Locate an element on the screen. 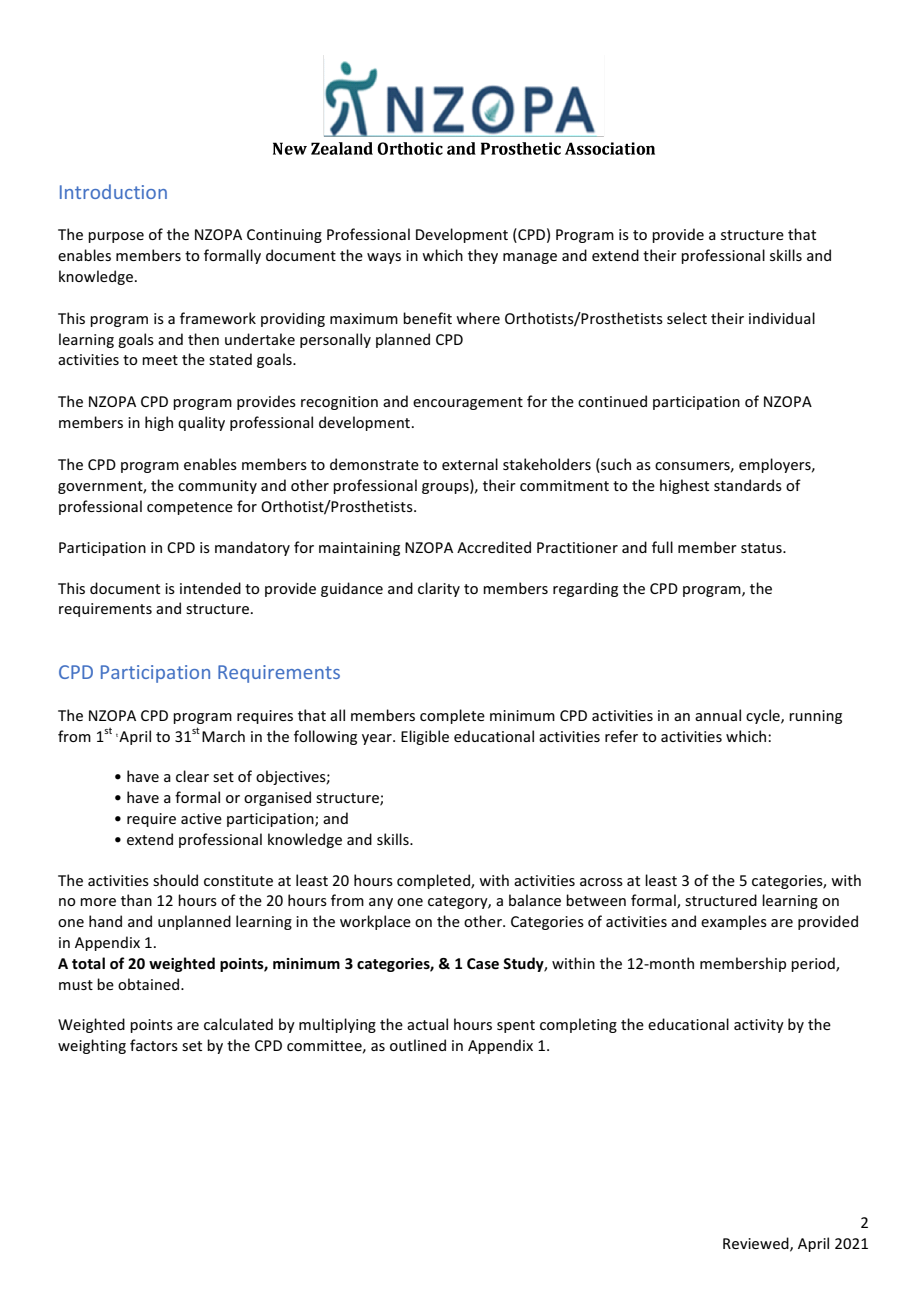  they is located at coordinates (483, 256).
